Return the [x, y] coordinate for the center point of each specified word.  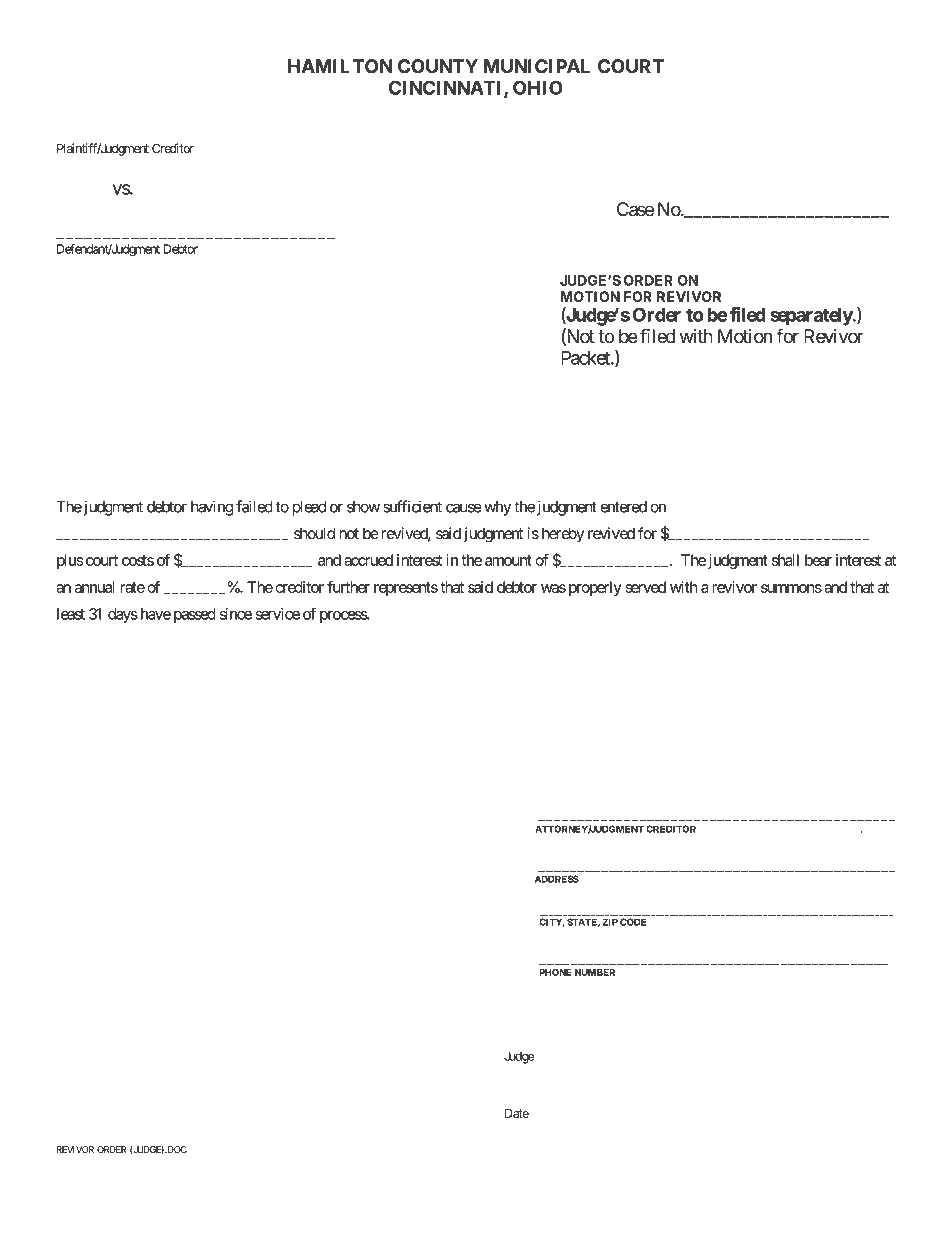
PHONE [555, 972]
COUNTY [438, 66]
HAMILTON [340, 66]
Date [517, 1113]
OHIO [538, 87]
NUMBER [595, 972]
